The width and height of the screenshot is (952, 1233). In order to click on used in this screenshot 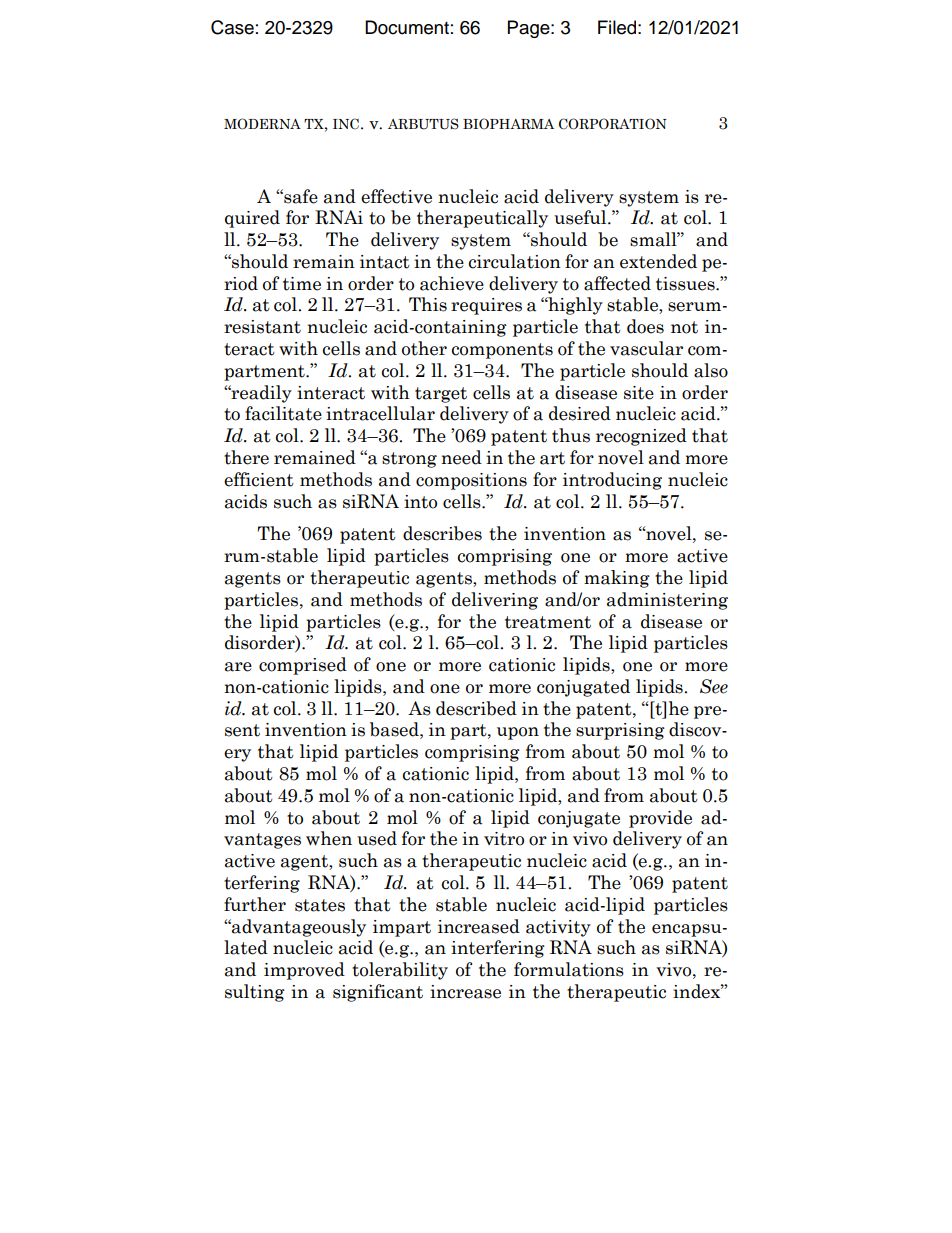, I will do `click(377, 838)`.
